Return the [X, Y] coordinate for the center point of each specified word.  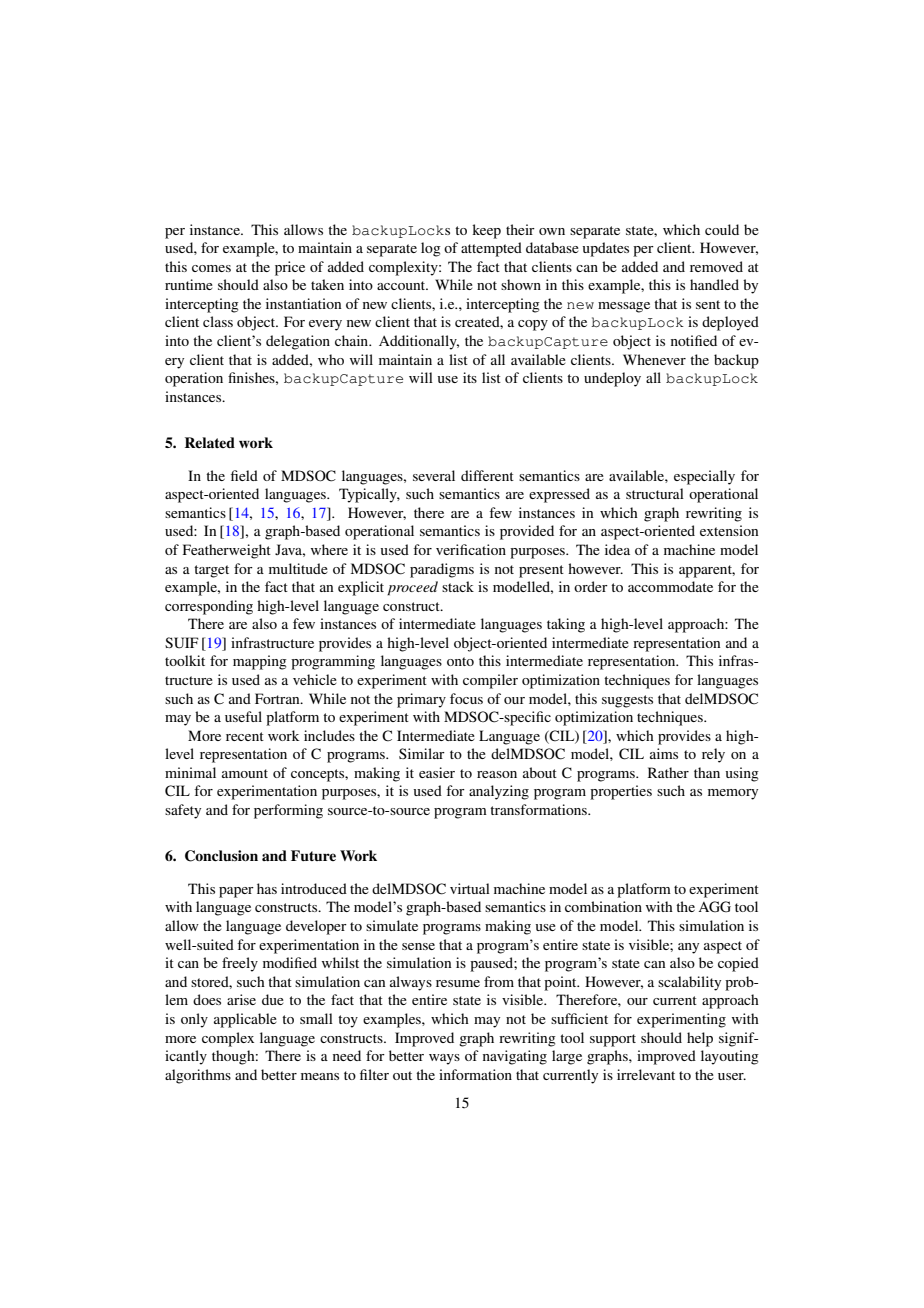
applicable [245, 1020]
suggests [627, 701]
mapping [260, 662]
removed [716, 266]
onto [460, 661]
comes [211, 268]
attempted [491, 249]
